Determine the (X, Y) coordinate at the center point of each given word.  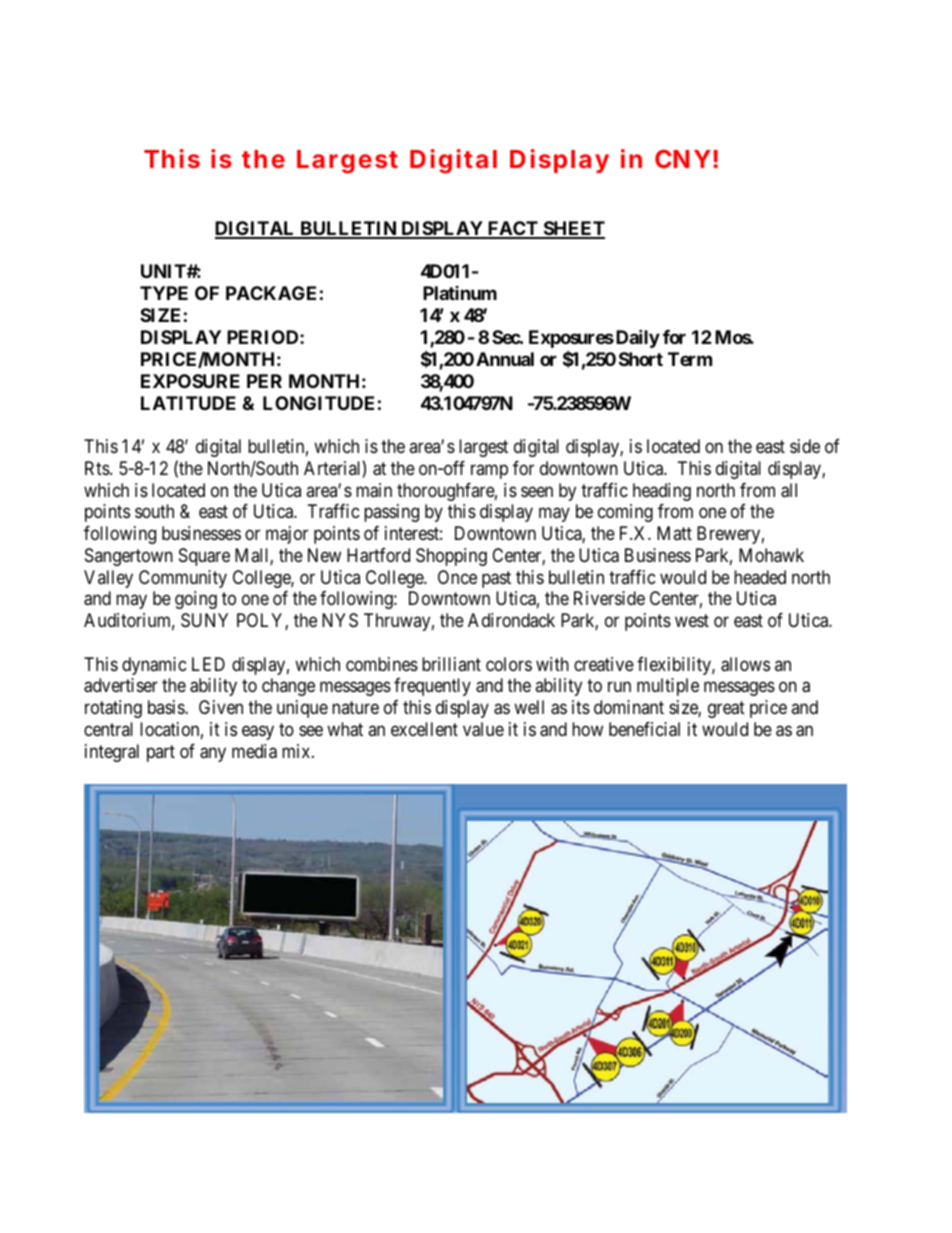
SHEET (573, 229)
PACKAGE (271, 293)
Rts (98, 468)
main (374, 490)
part (161, 753)
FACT (513, 229)
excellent (424, 729)
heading (662, 492)
